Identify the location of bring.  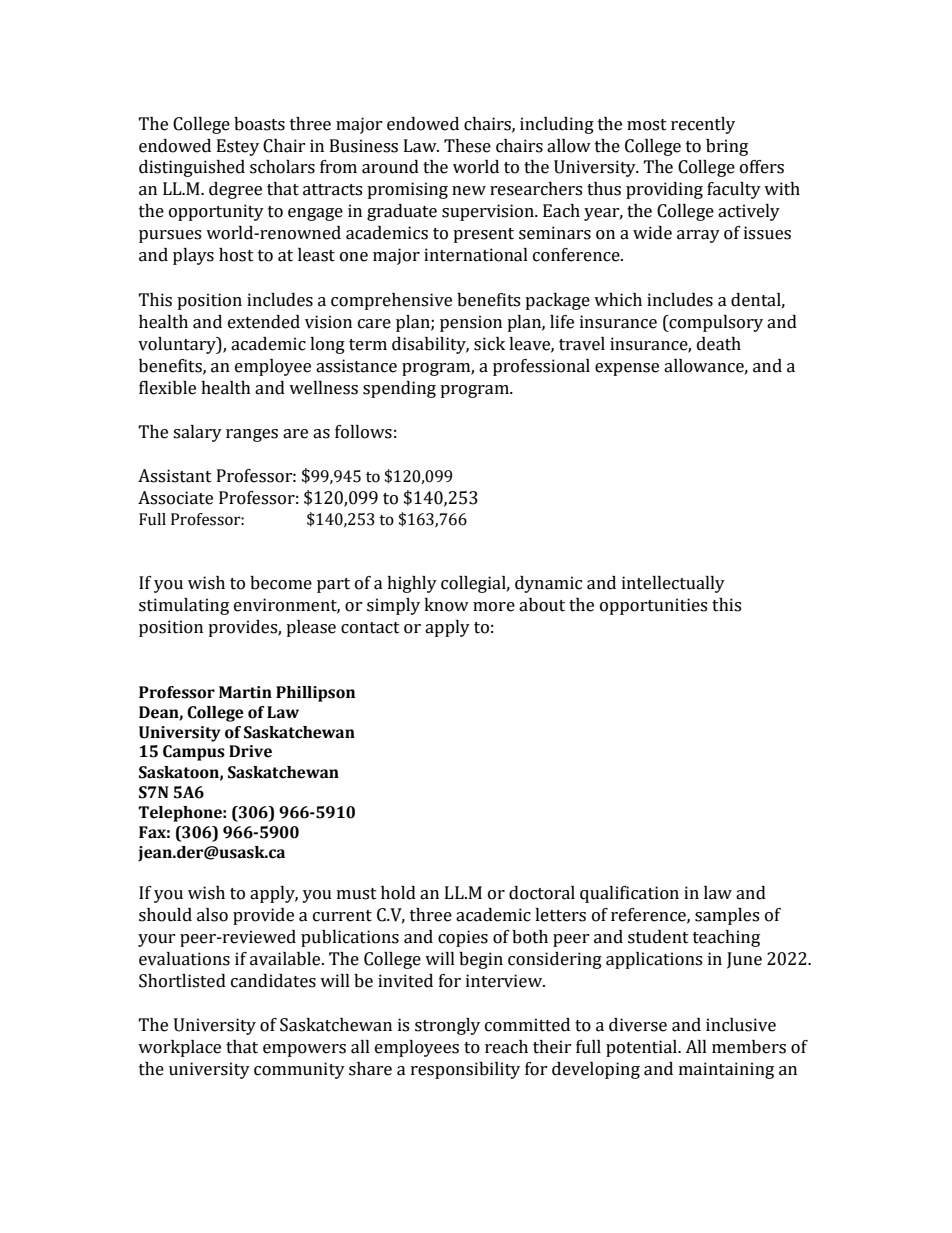
(727, 147).
